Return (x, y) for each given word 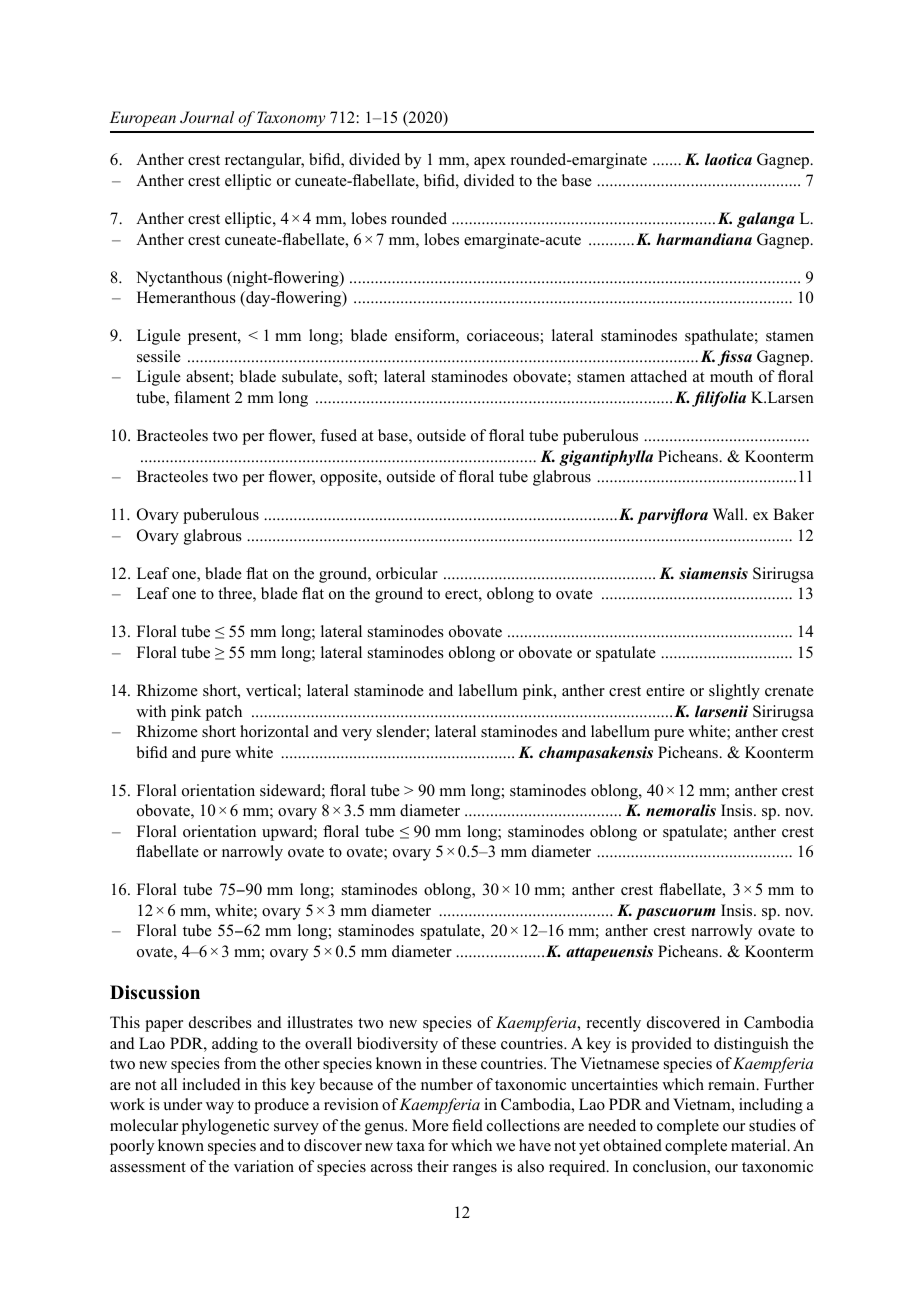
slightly (734, 692)
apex (490, 163)
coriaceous (504, 335)
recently (614, 1024)
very (357, 735)
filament (202, 397)
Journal (207, 117)
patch (224, 713)
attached (659, 376)
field (467, 1125)
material (760, 1145)
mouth (731, 376)
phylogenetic (225, 1127)
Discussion (155, 992)
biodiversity (397, 1045)
